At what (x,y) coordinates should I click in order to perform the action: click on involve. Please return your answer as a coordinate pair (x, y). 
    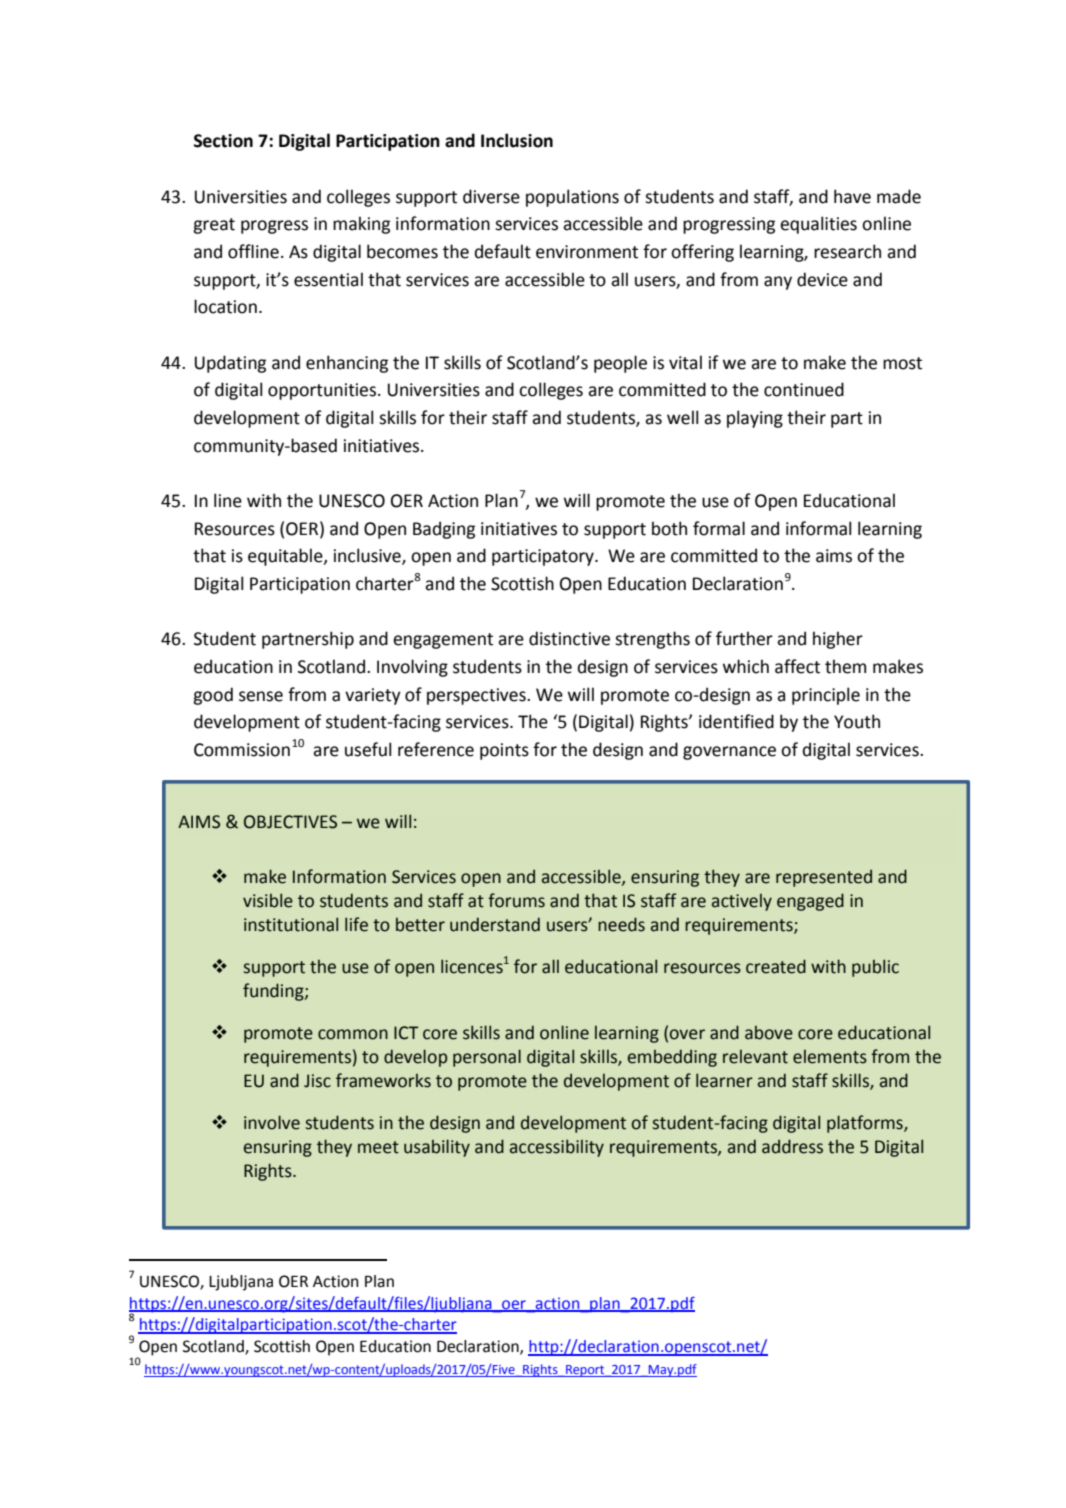
    Looking at the image, I should click on (272, 1122).
